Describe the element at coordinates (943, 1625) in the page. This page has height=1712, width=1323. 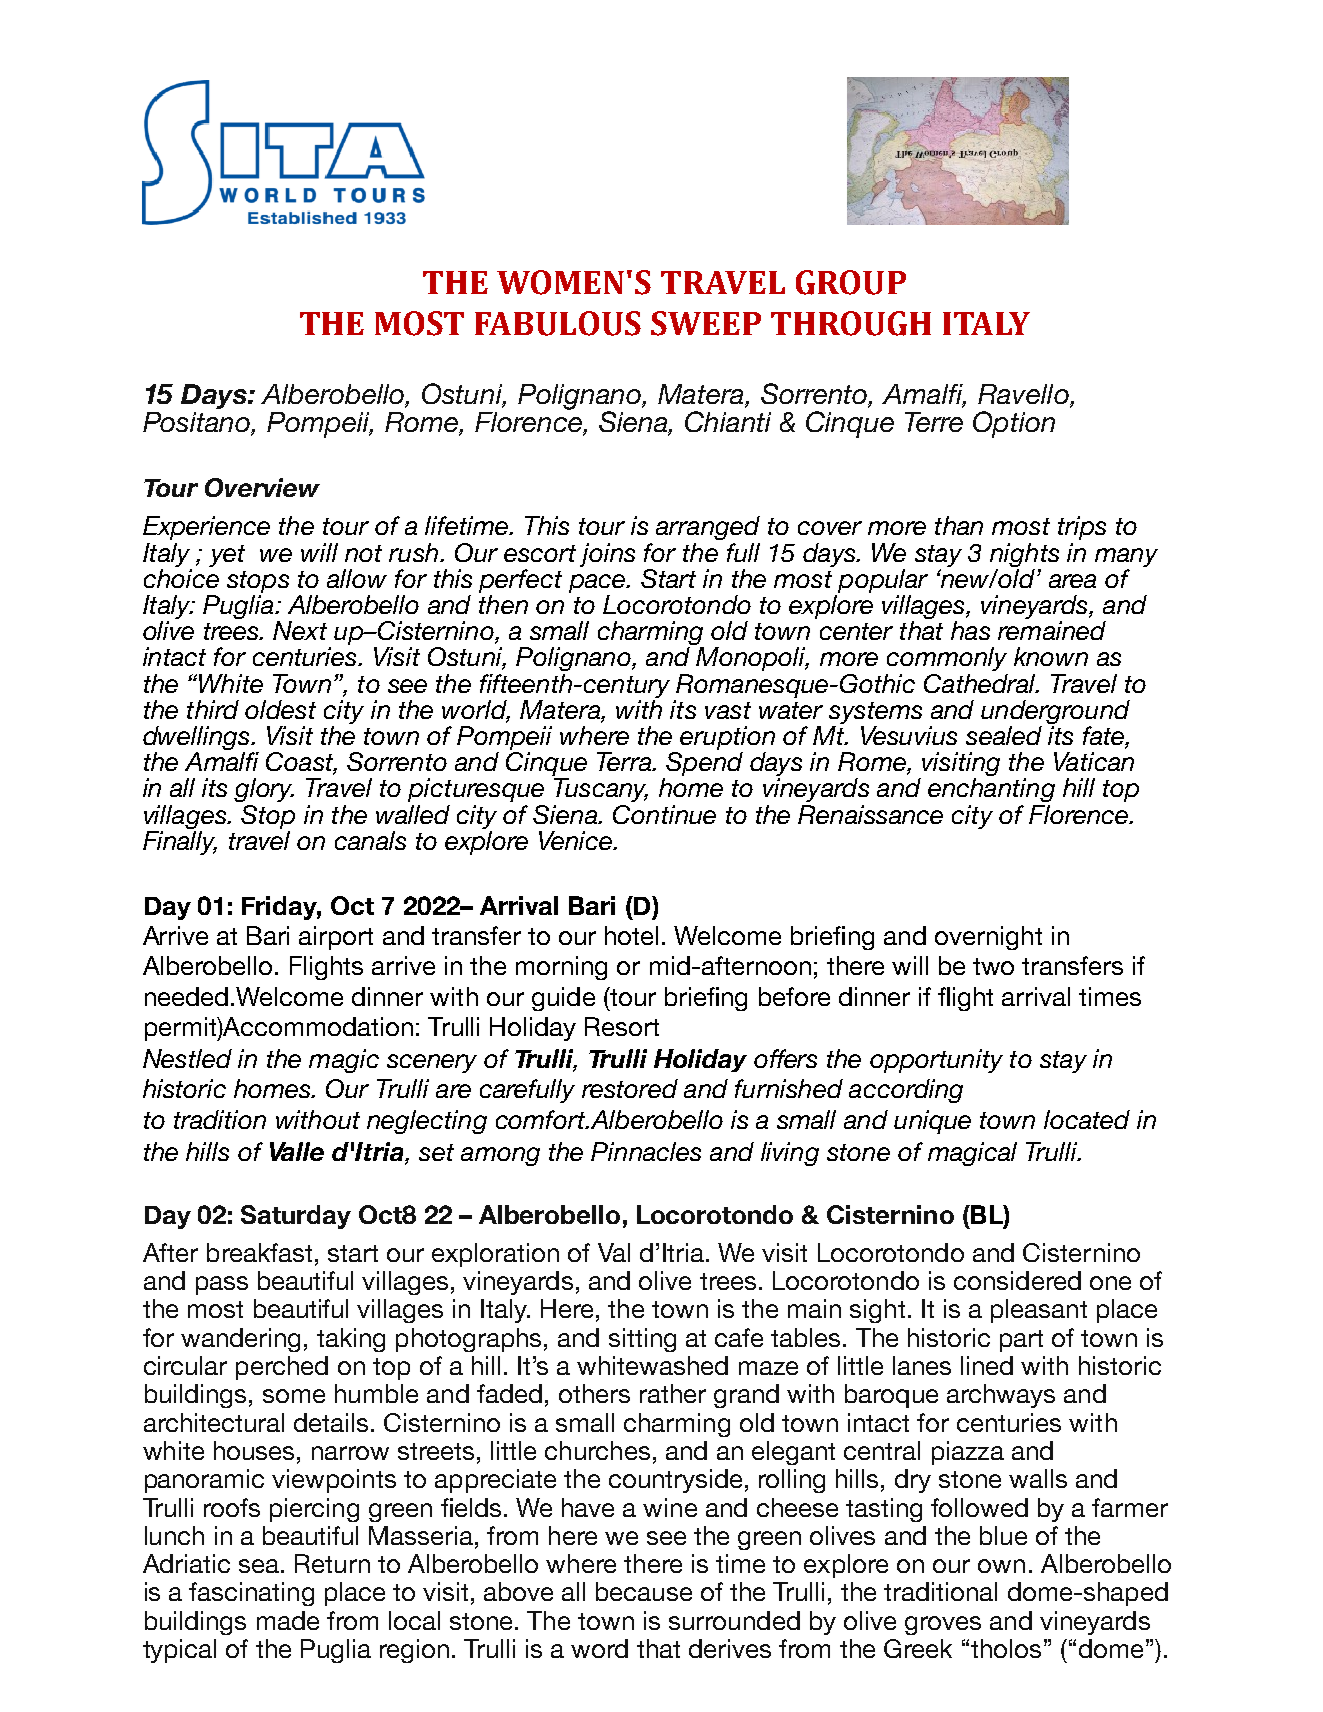
I see `groves` at that location.
